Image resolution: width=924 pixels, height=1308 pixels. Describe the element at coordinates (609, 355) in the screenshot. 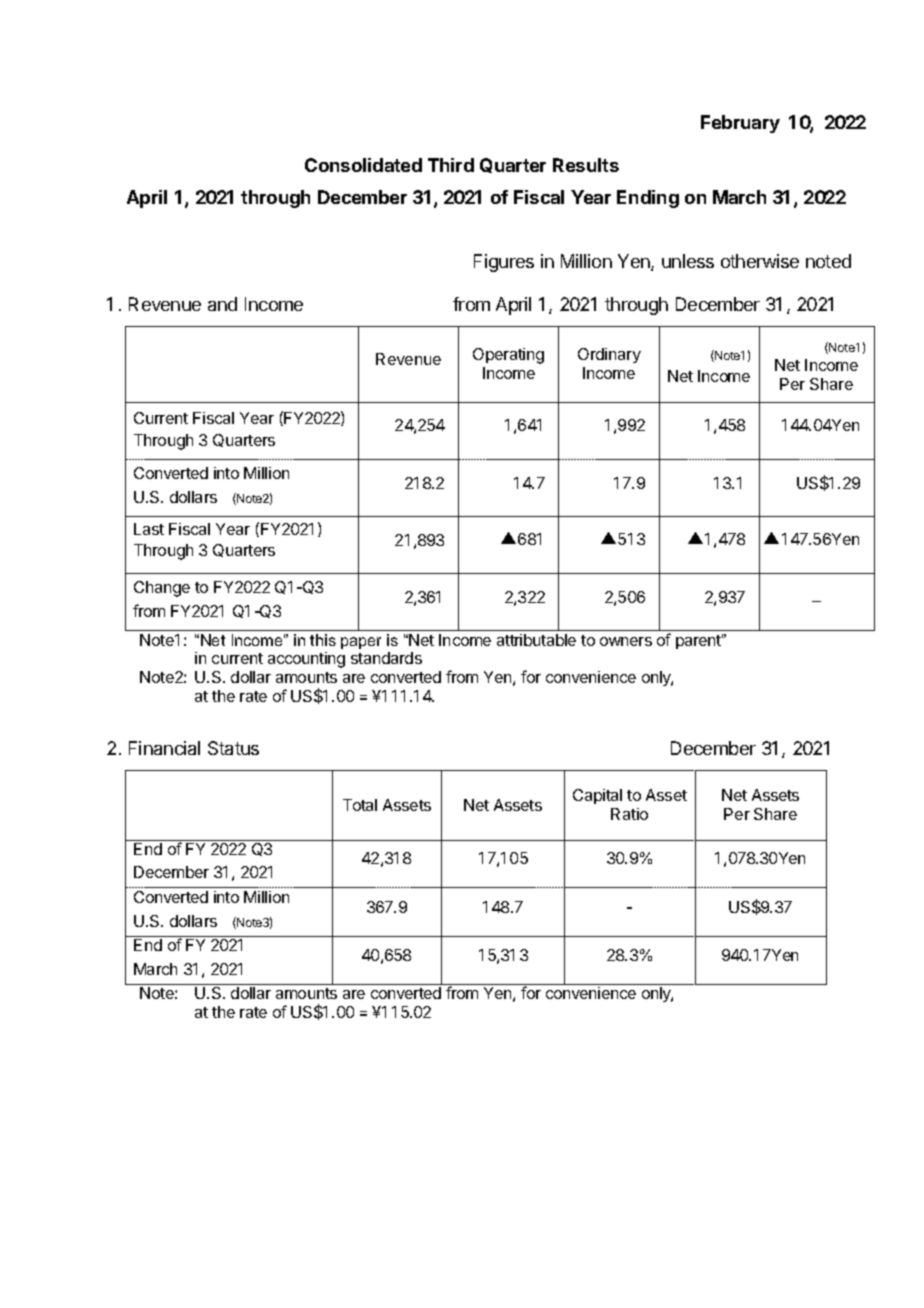

I see `Ordinary` at that location.
